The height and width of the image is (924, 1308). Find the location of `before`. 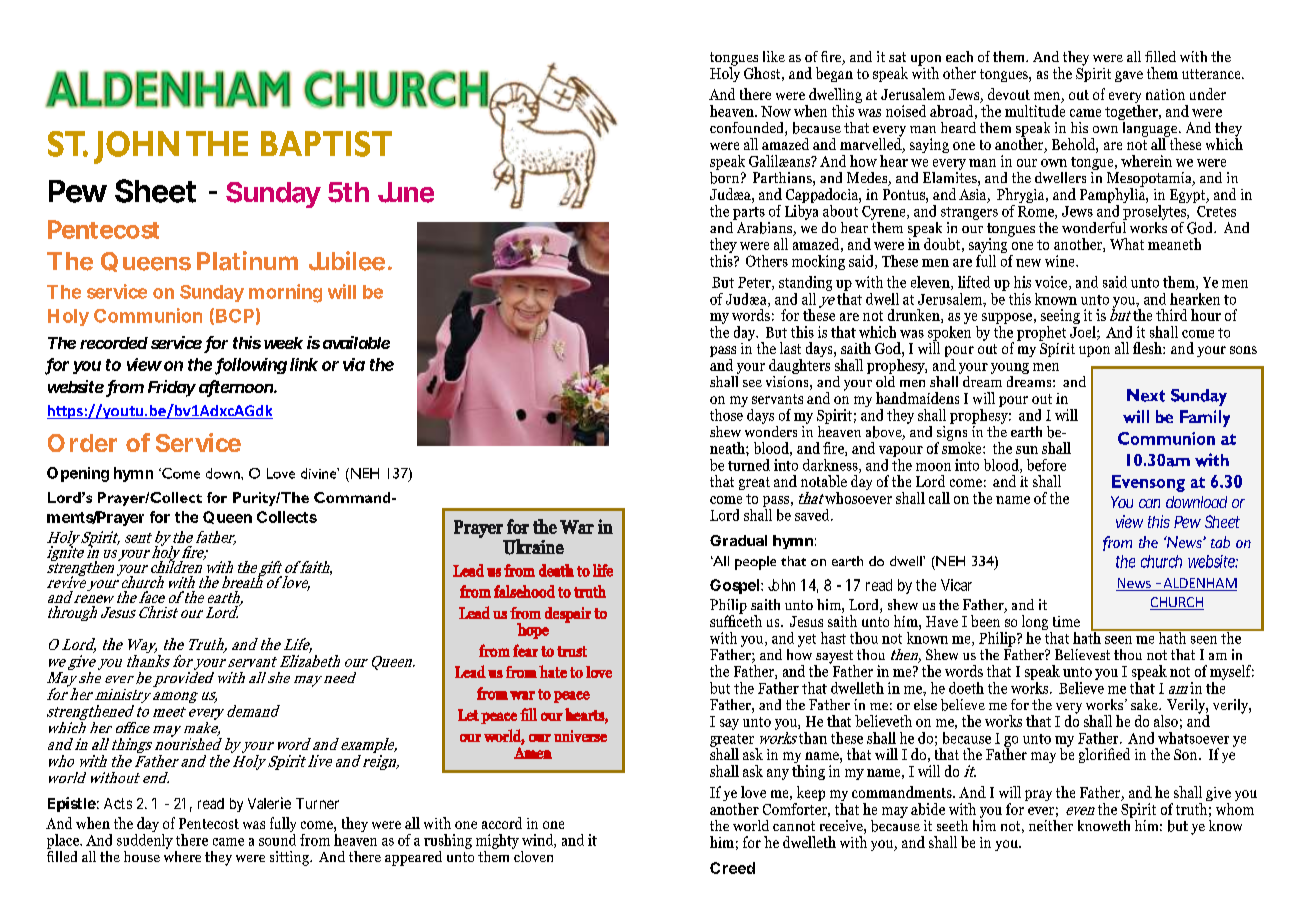

before is located at coordinates (1046, 465).
